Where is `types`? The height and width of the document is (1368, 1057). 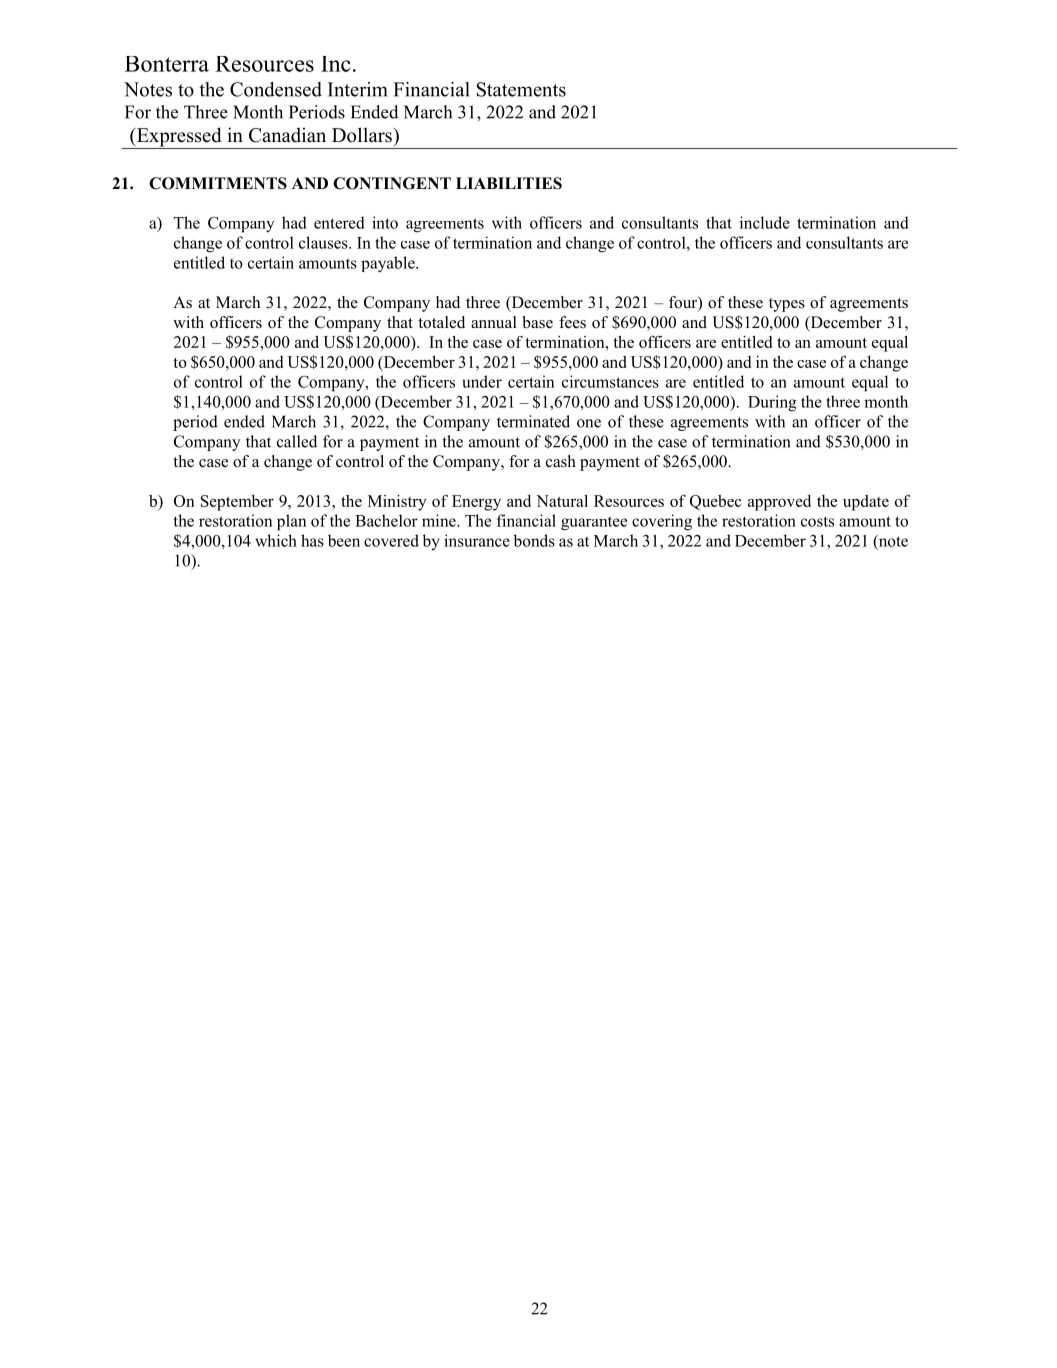
types is located at coordinates (787, 305).
